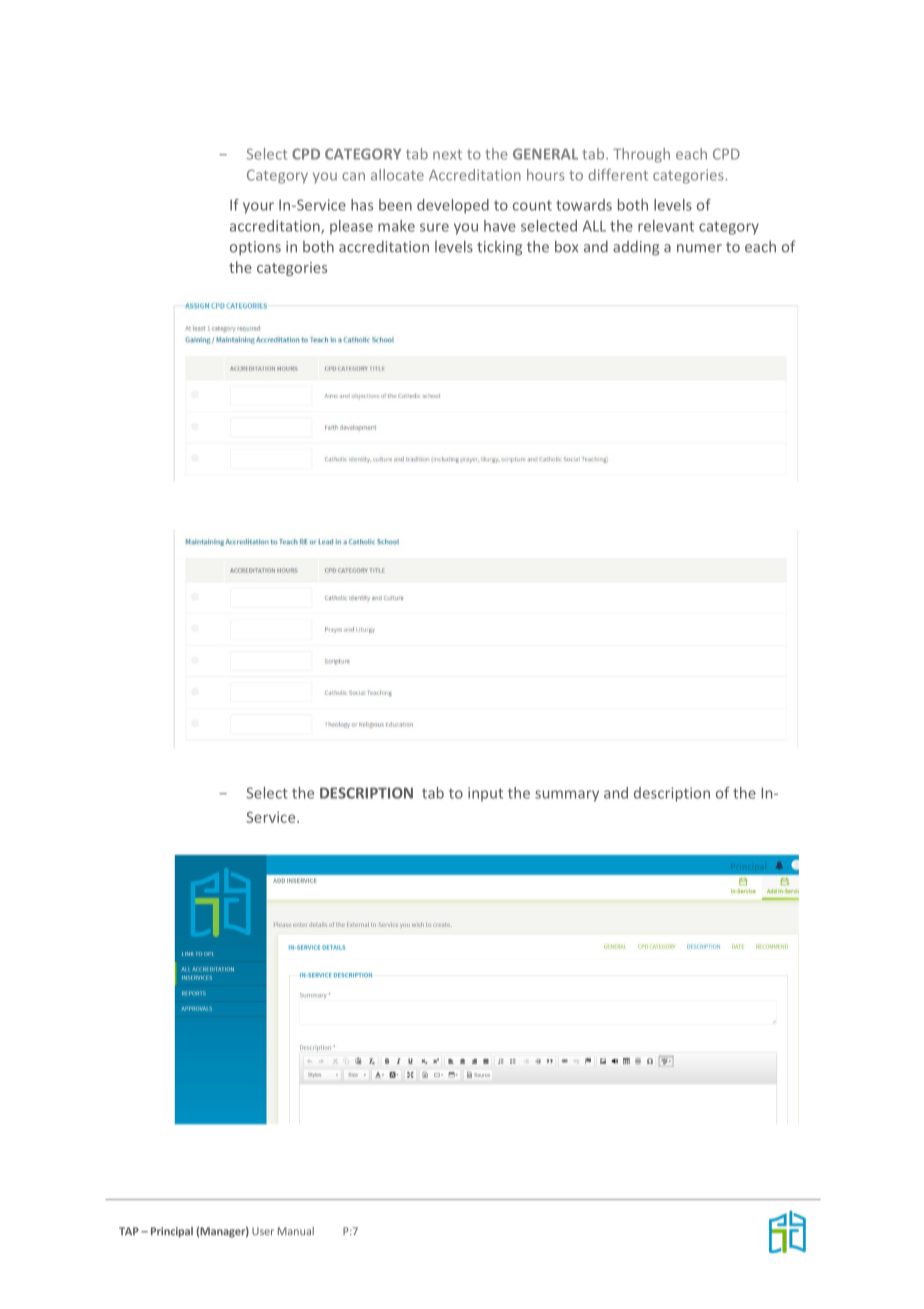 The width and height of the screenshot is (924, 1309). What do you see at coordinates (263, 1231) in the screenshot?
I see `User` at bounding box center [263, 1231].
